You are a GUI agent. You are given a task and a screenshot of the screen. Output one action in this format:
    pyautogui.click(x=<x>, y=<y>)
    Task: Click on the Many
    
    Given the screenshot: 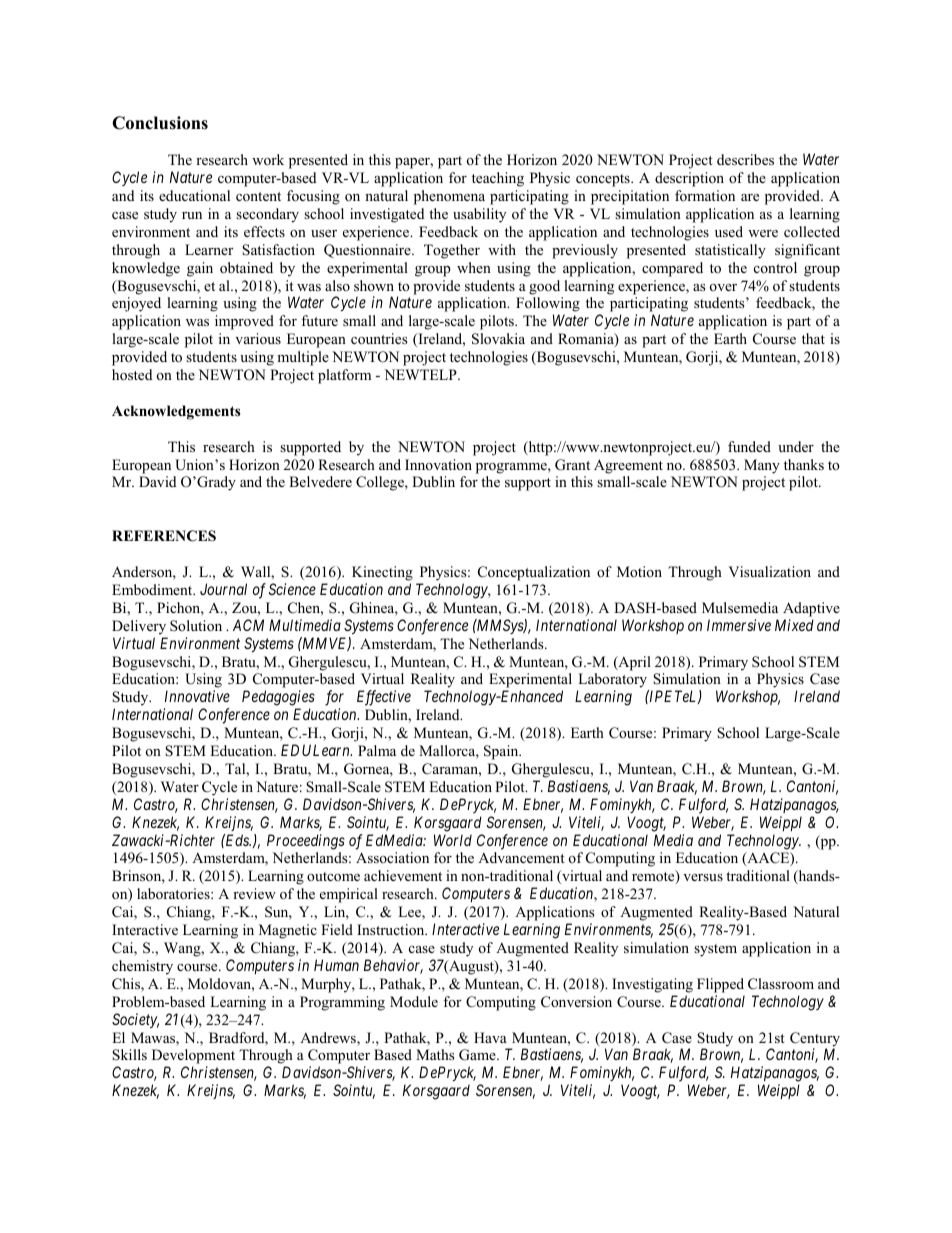 What is the action you would take?
    pyautogui.click(x=762, y=466)
